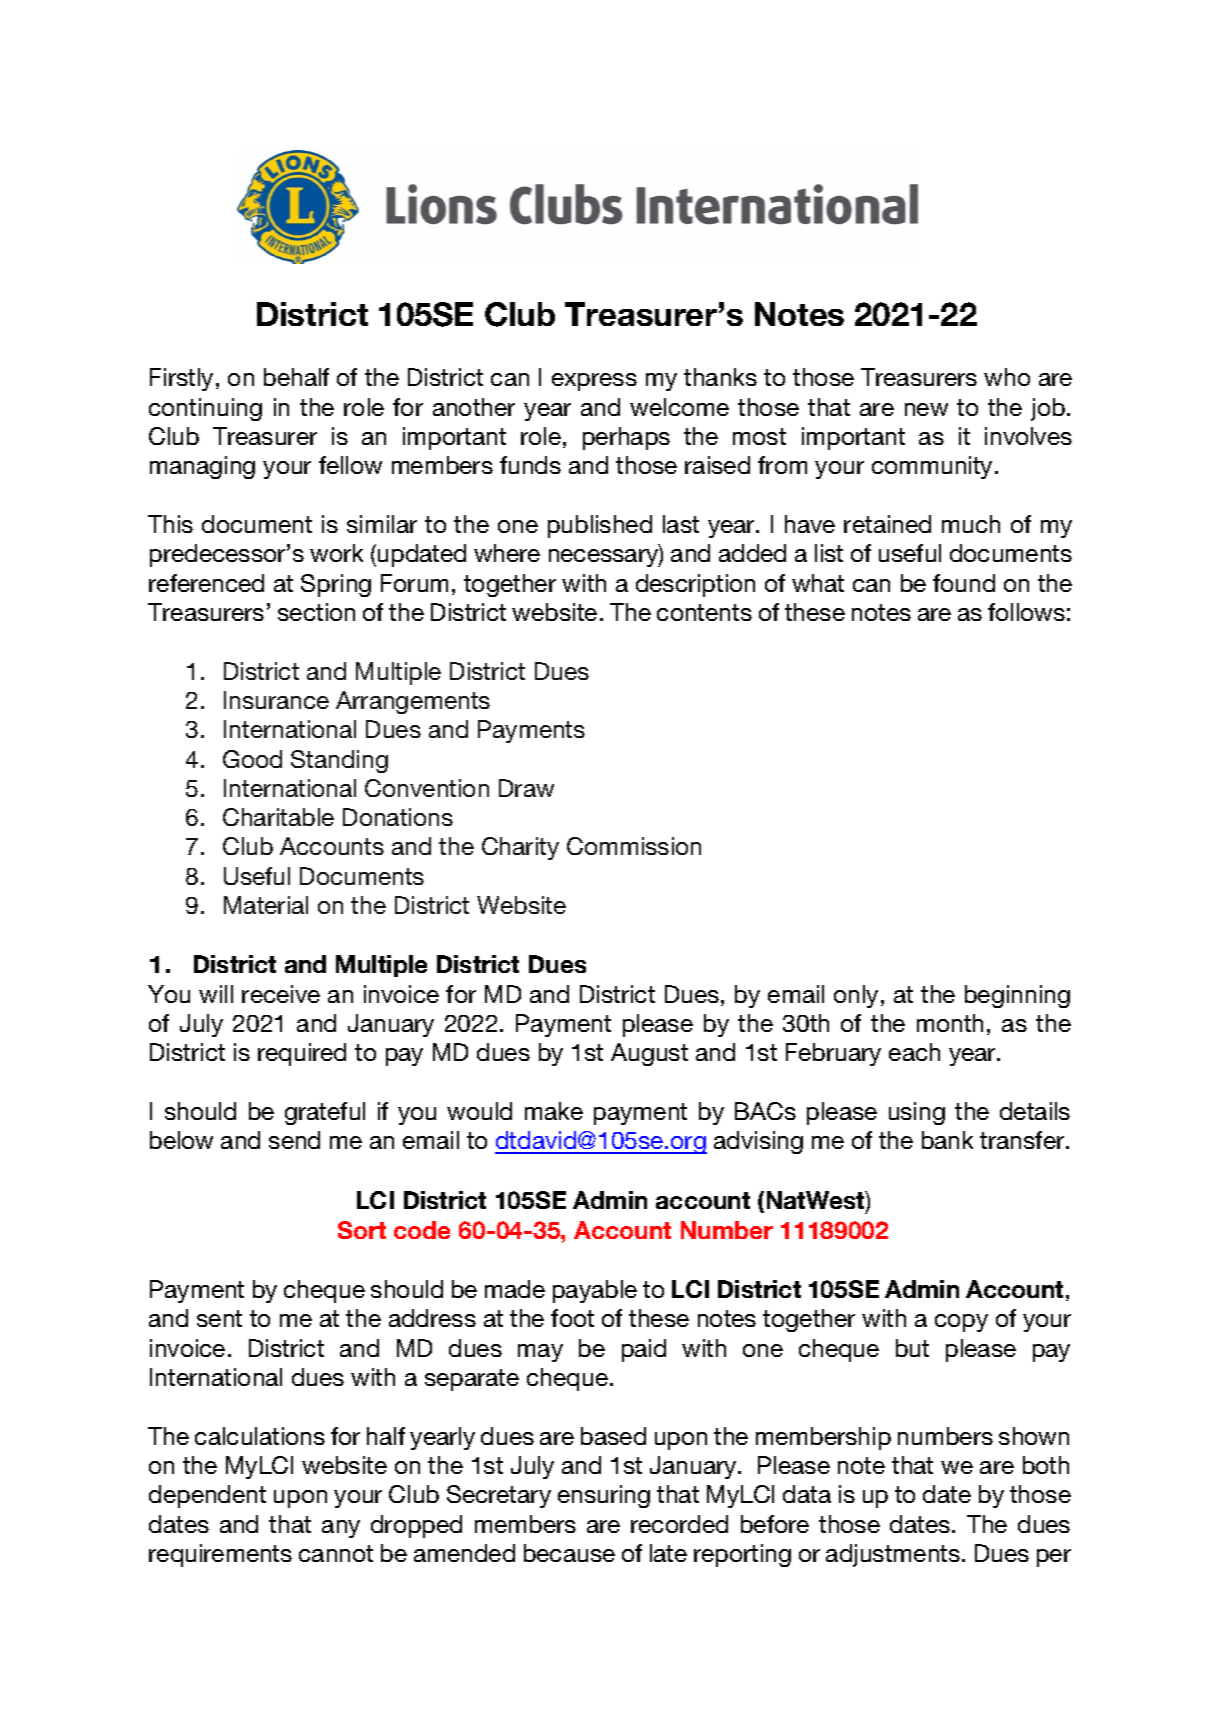  Describe the element at coordinates (964, 583) in the screenshot. I see `found` at that location.
